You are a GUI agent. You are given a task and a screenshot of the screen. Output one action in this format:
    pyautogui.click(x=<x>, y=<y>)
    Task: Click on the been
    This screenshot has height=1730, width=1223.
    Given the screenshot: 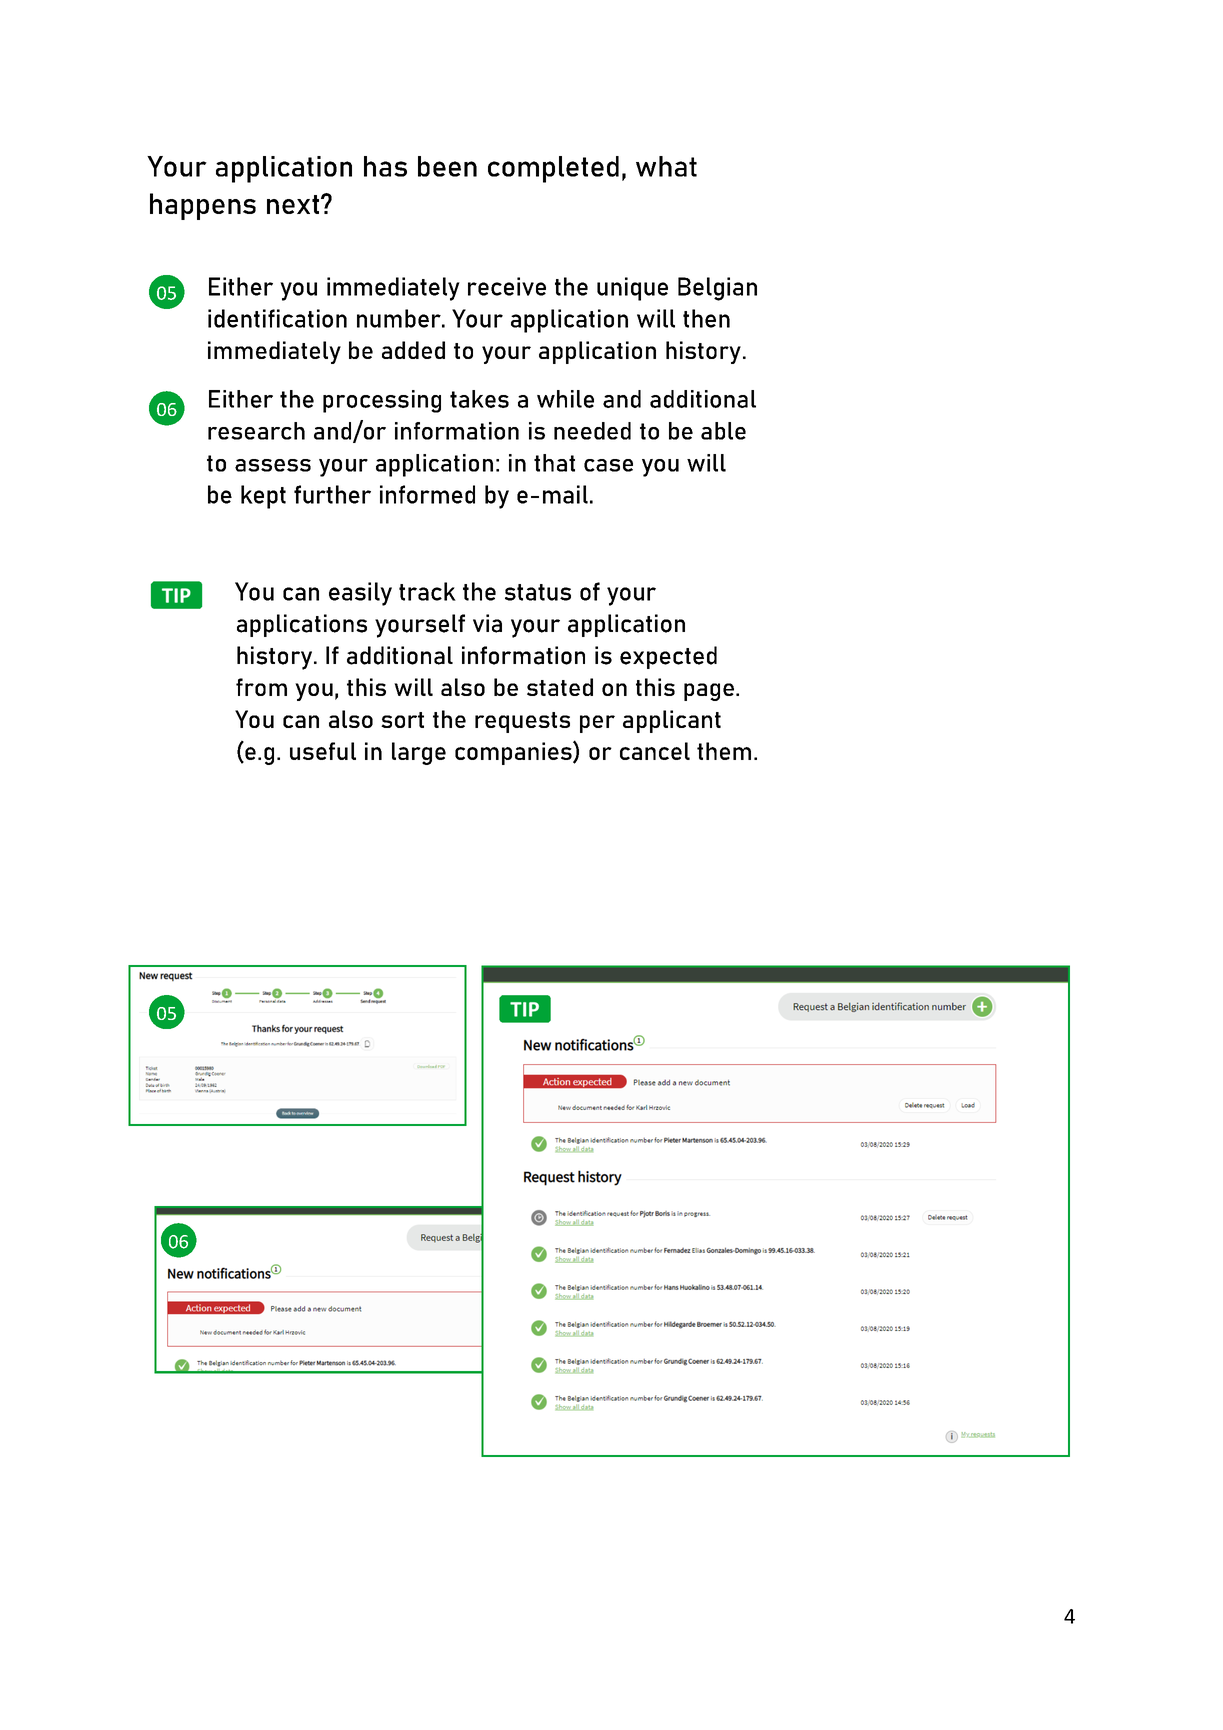 What is the action you would take?
    pyautogui.click(x=447, y=166)
